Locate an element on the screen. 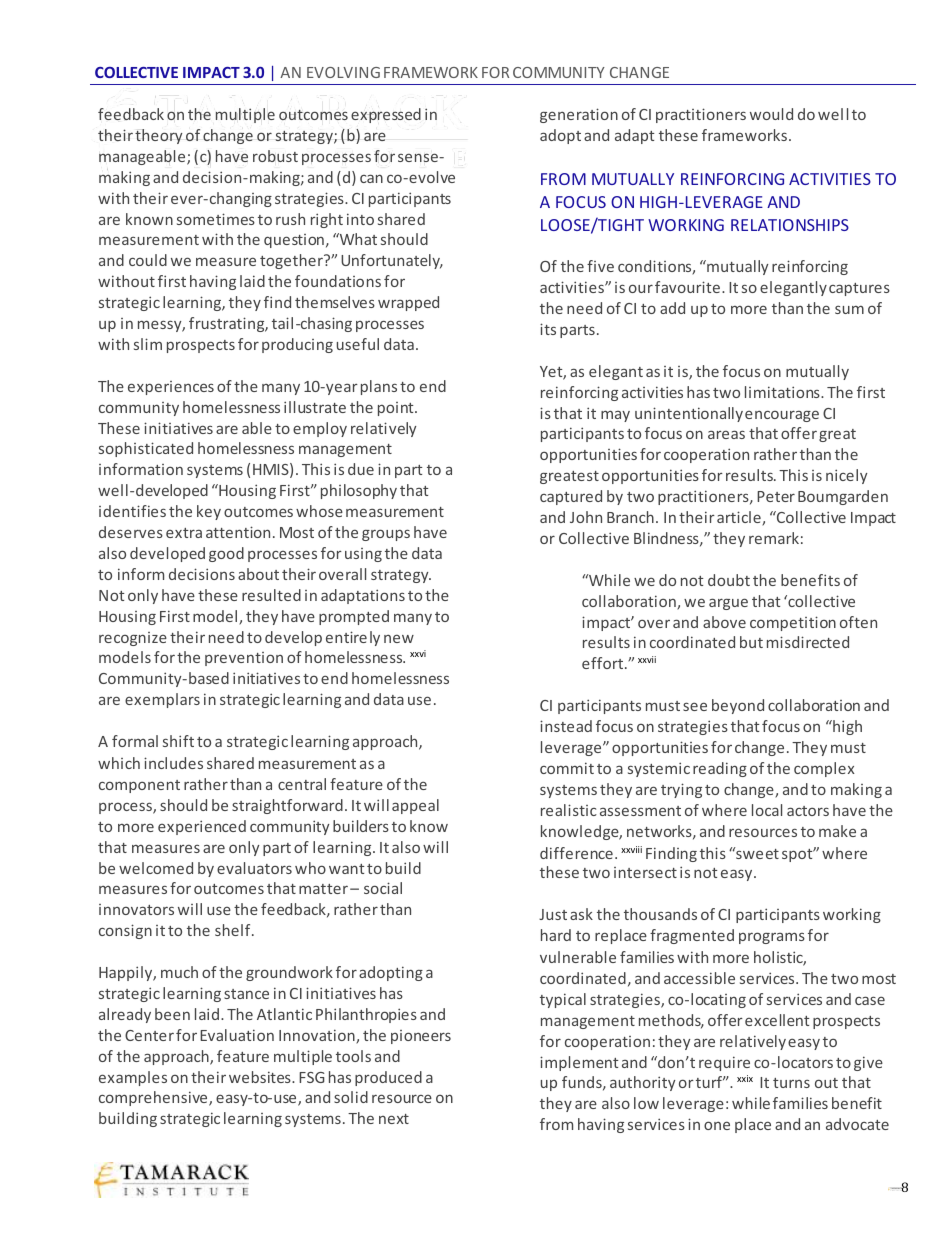 The image size is (952, 1233). theory is located at coordinates (158, 136).
